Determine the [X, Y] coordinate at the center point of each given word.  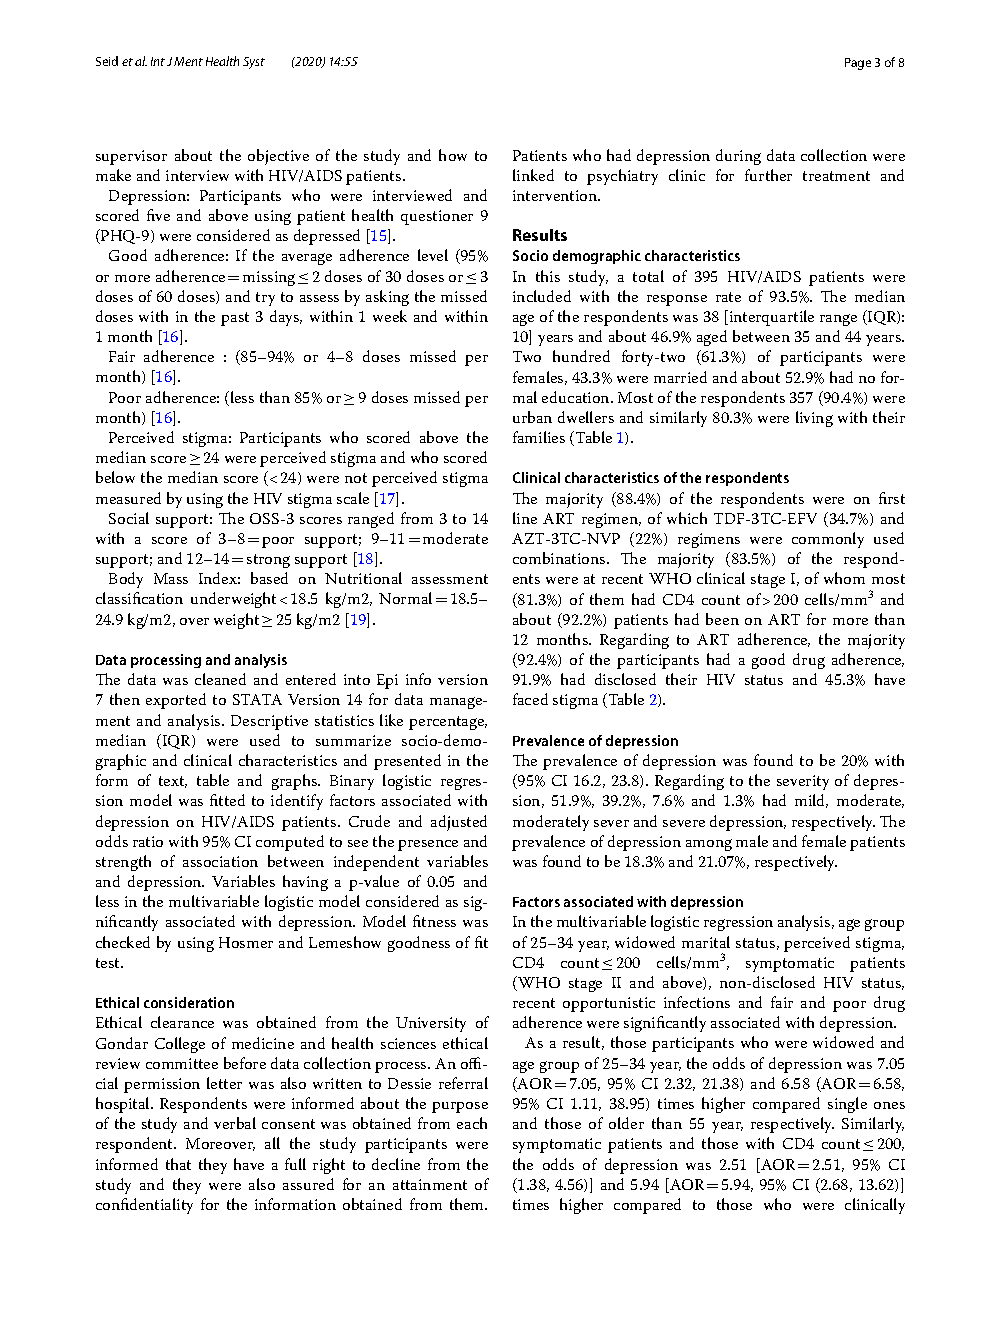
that [178, 1164]
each [472, 1123]
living [814, 419]
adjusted [459, 823]
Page [858, 64]
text [173, 782]
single [847, 1105]
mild [811, 801]
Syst [254, 63]
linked [533, 175]
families [539, 437]
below [115, 477]
